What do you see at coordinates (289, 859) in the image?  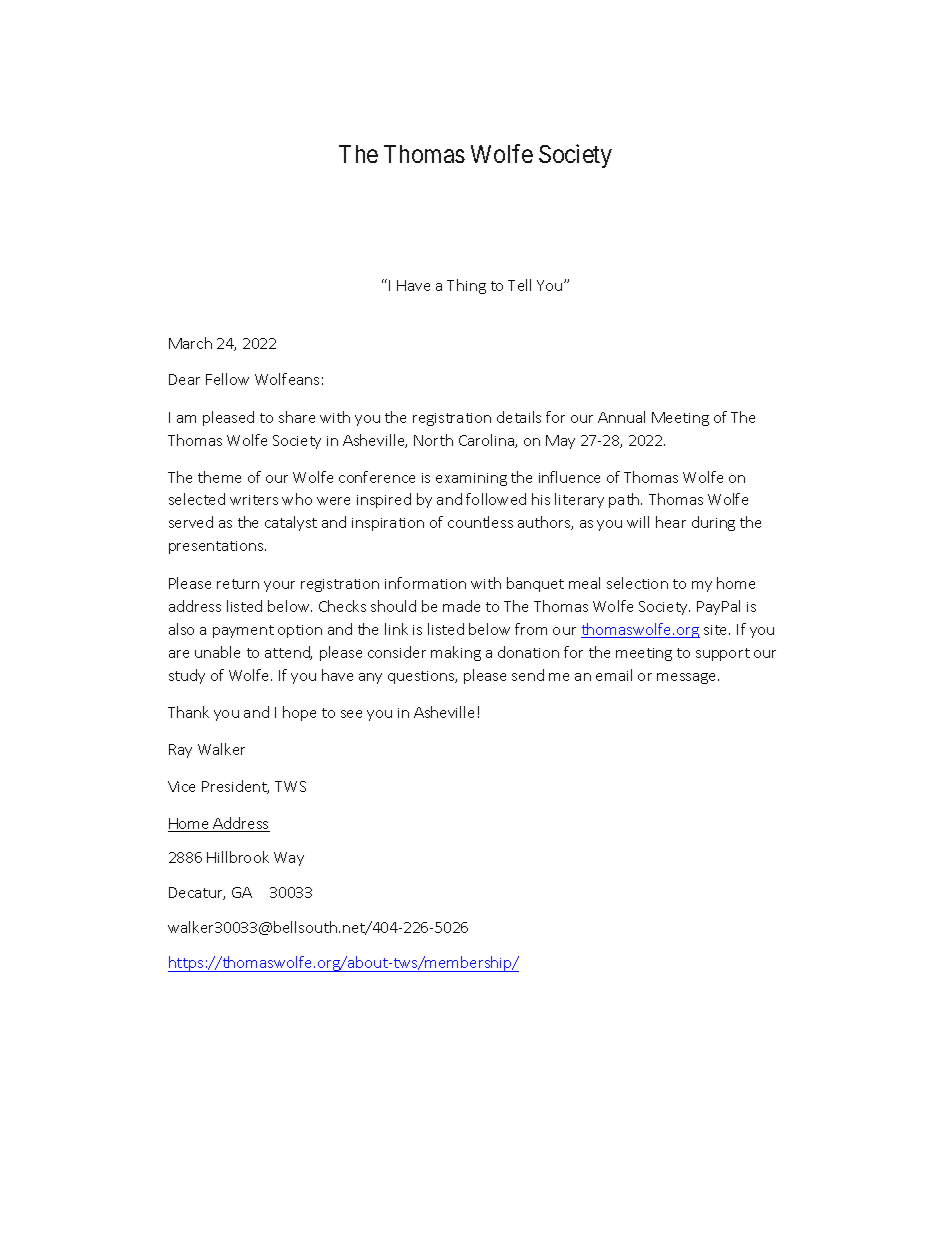 I see `Way` at bounding box center [289, 859].
